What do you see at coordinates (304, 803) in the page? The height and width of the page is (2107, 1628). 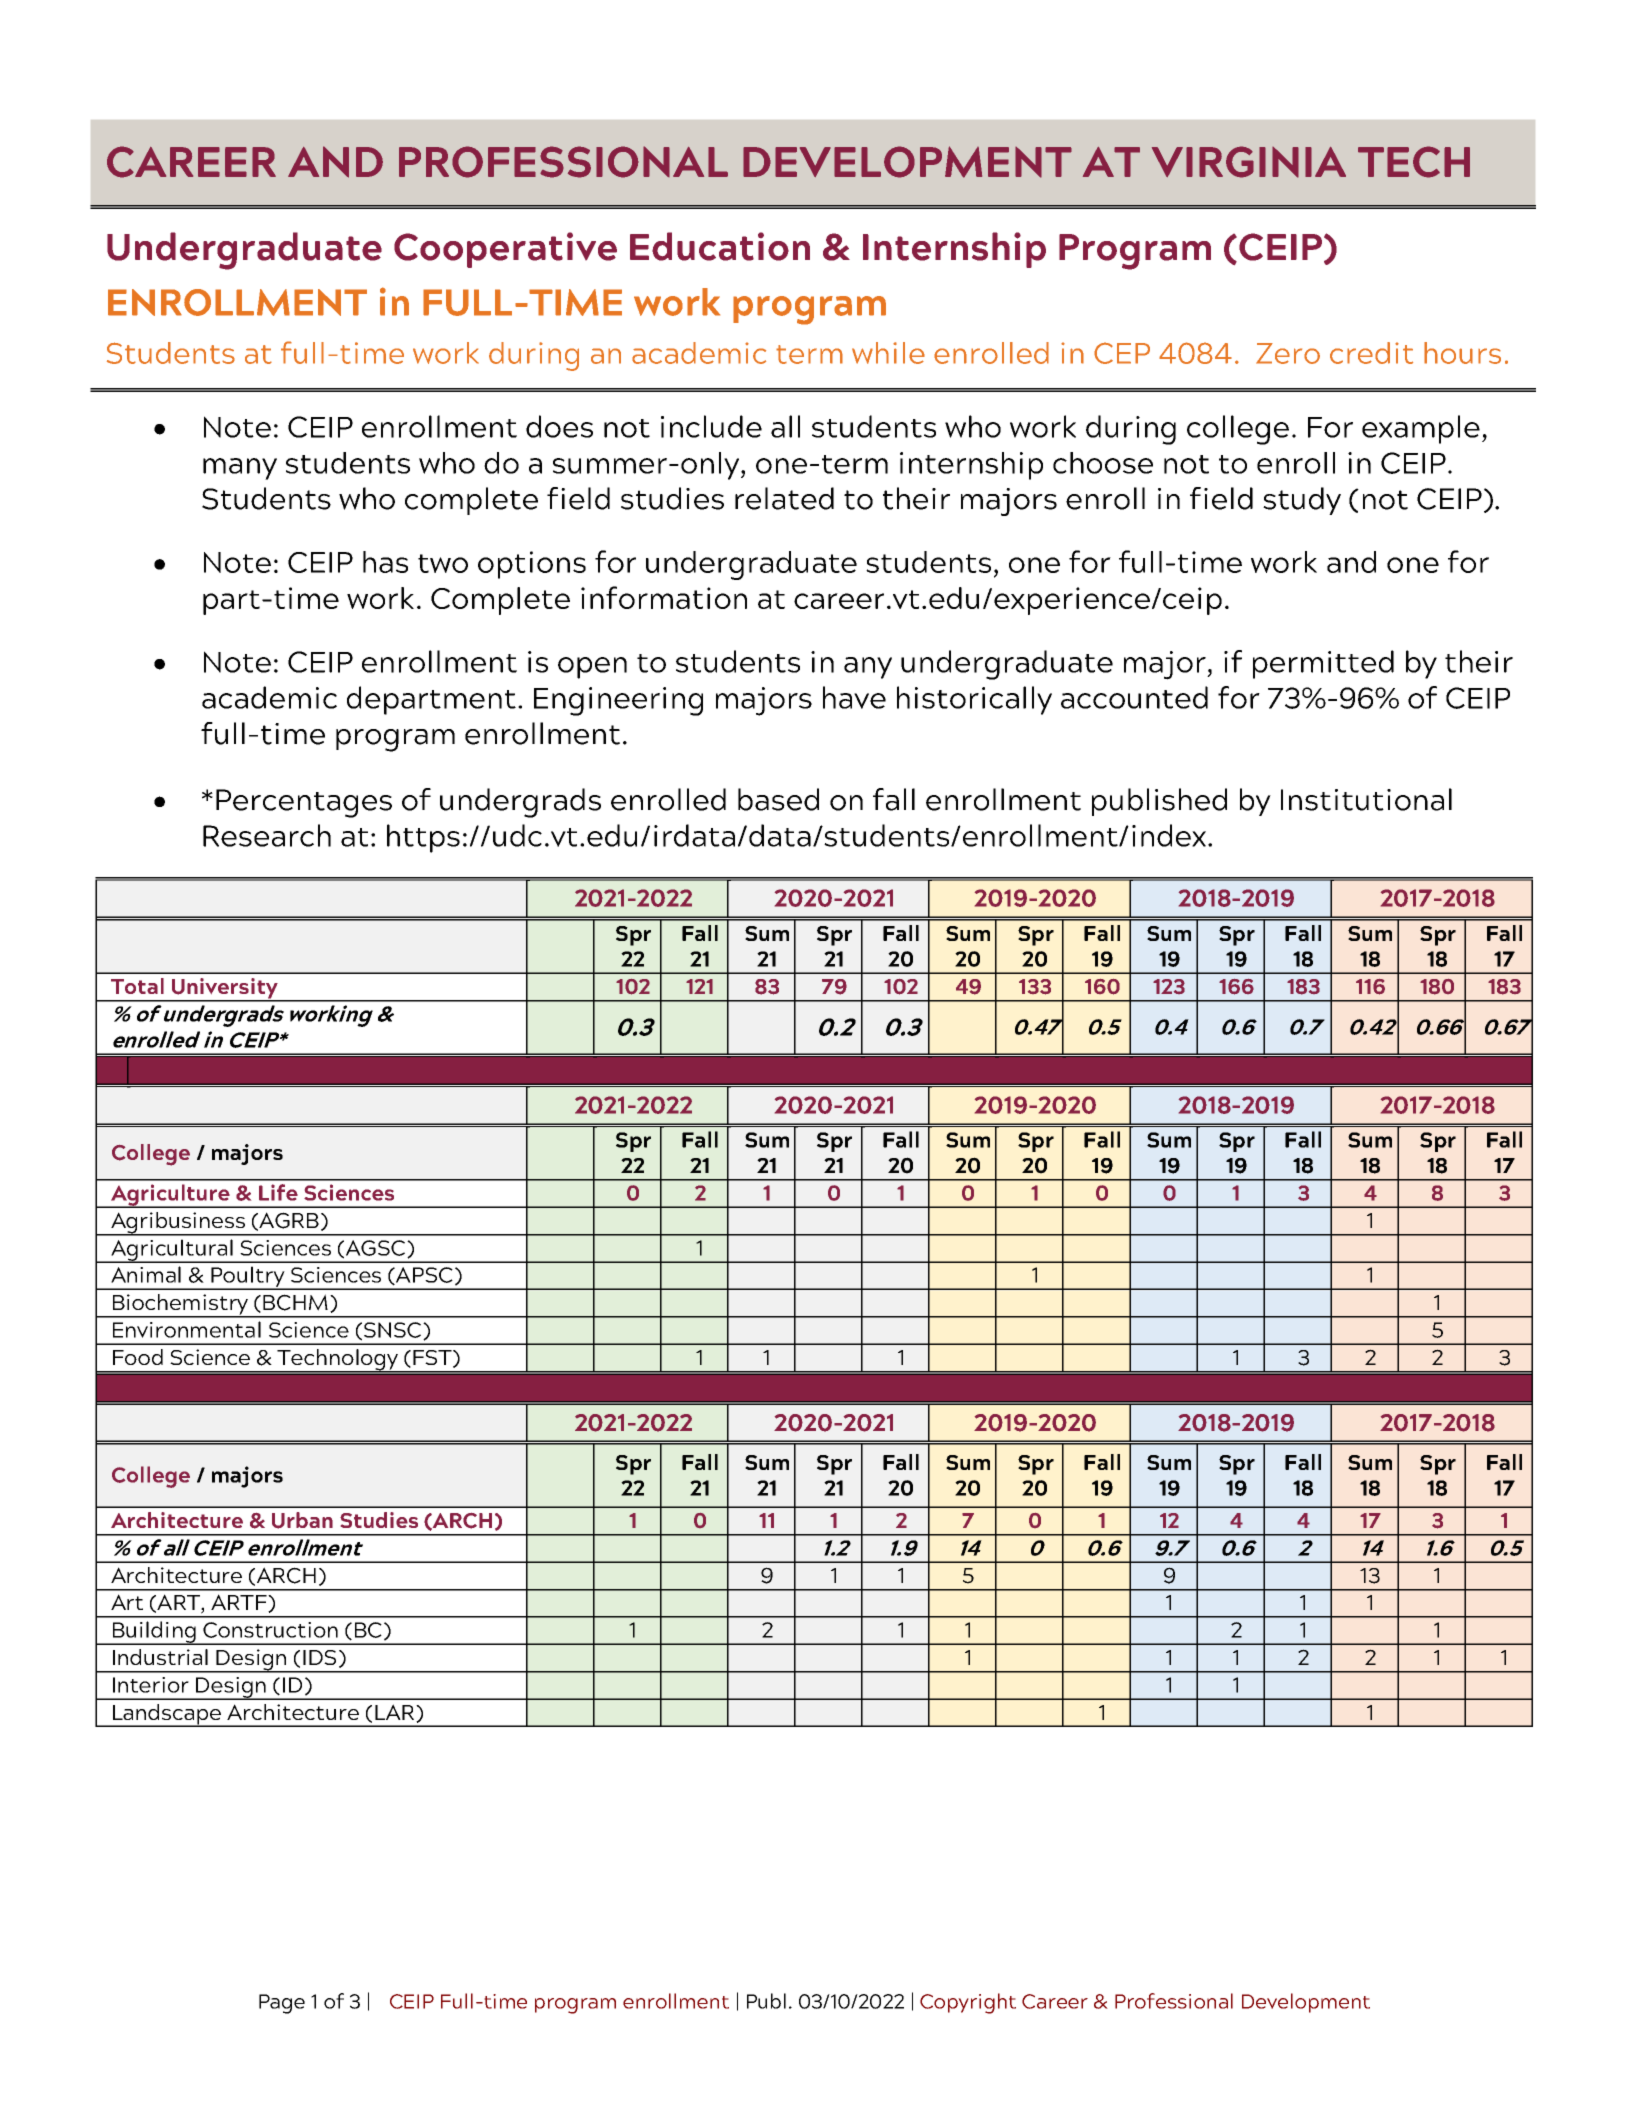 I see `Percentages` at bounding box center [304, 803].
